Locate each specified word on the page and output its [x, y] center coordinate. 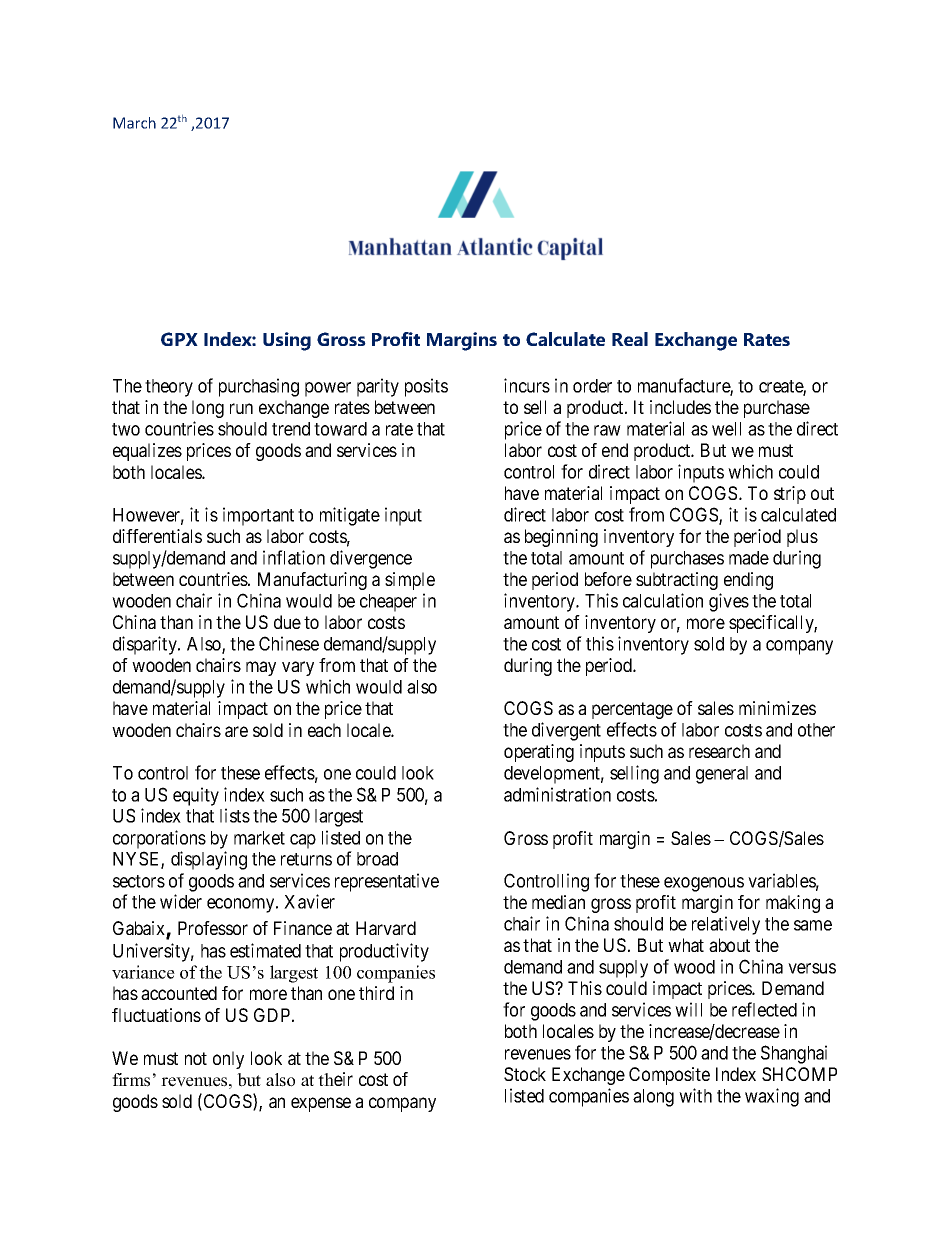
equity [196, 796]
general [722, 775]
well [726, 429]
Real [630, 339]
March [134, 123]
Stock [525, 1074]
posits [426, 387]
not [196, 1058]
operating [539, 753]
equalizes [147, 452]
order [592, 386]
